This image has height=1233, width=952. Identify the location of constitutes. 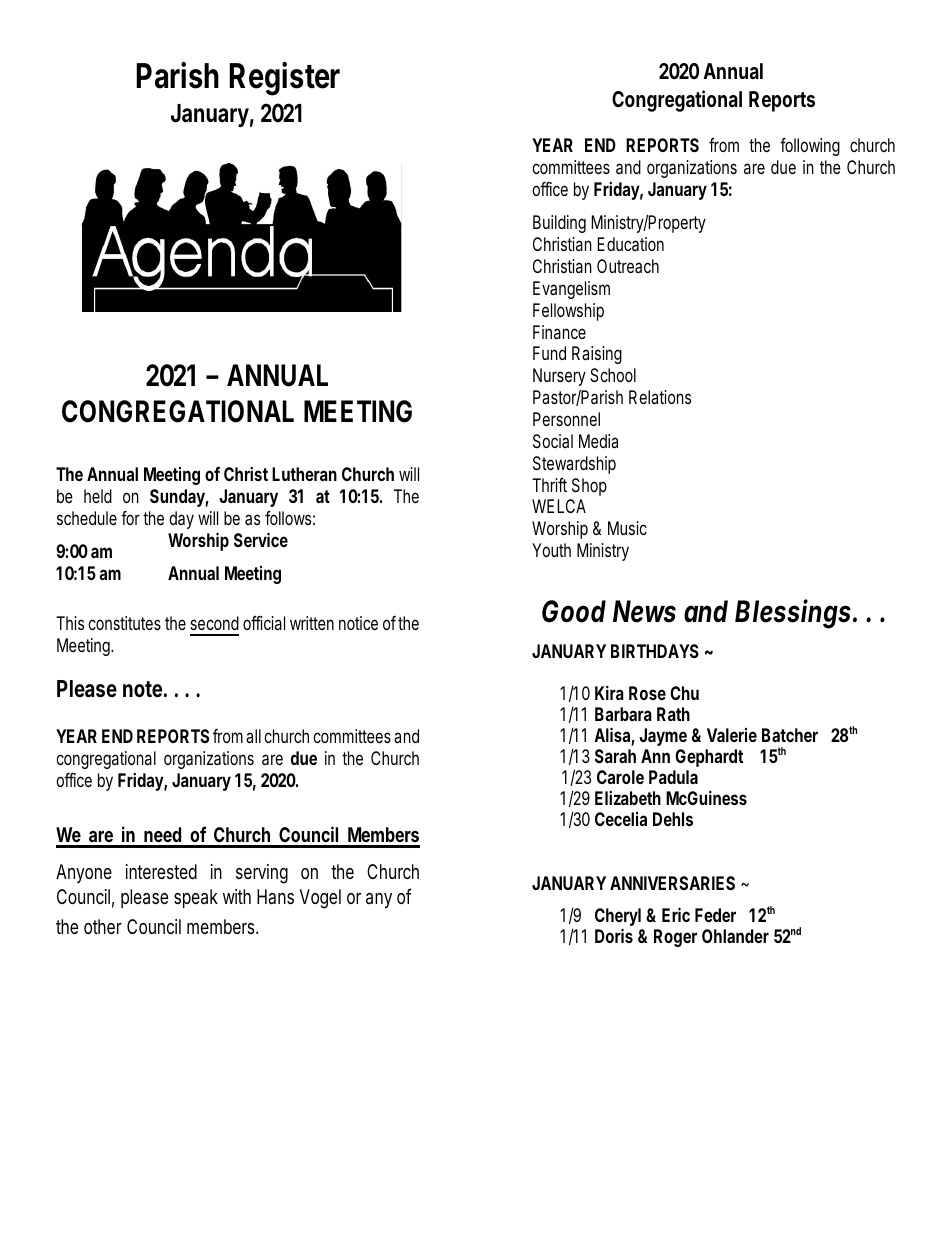
(124, 623).
